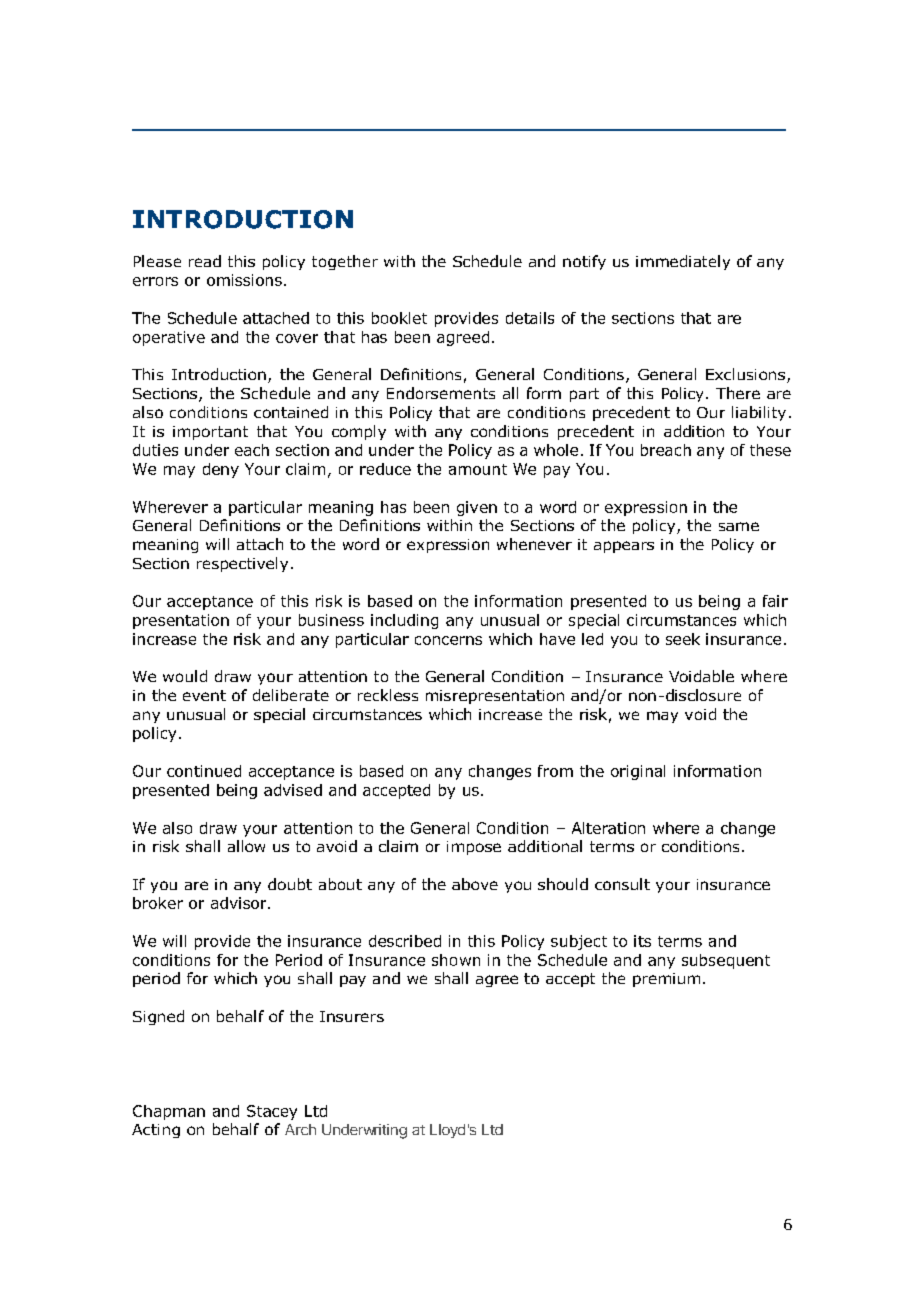 The height and width of the document is (1308, 924). What do you see at coordinates (244, 280) in the document?
I see `omissions` at bounding box center [244, 280].
